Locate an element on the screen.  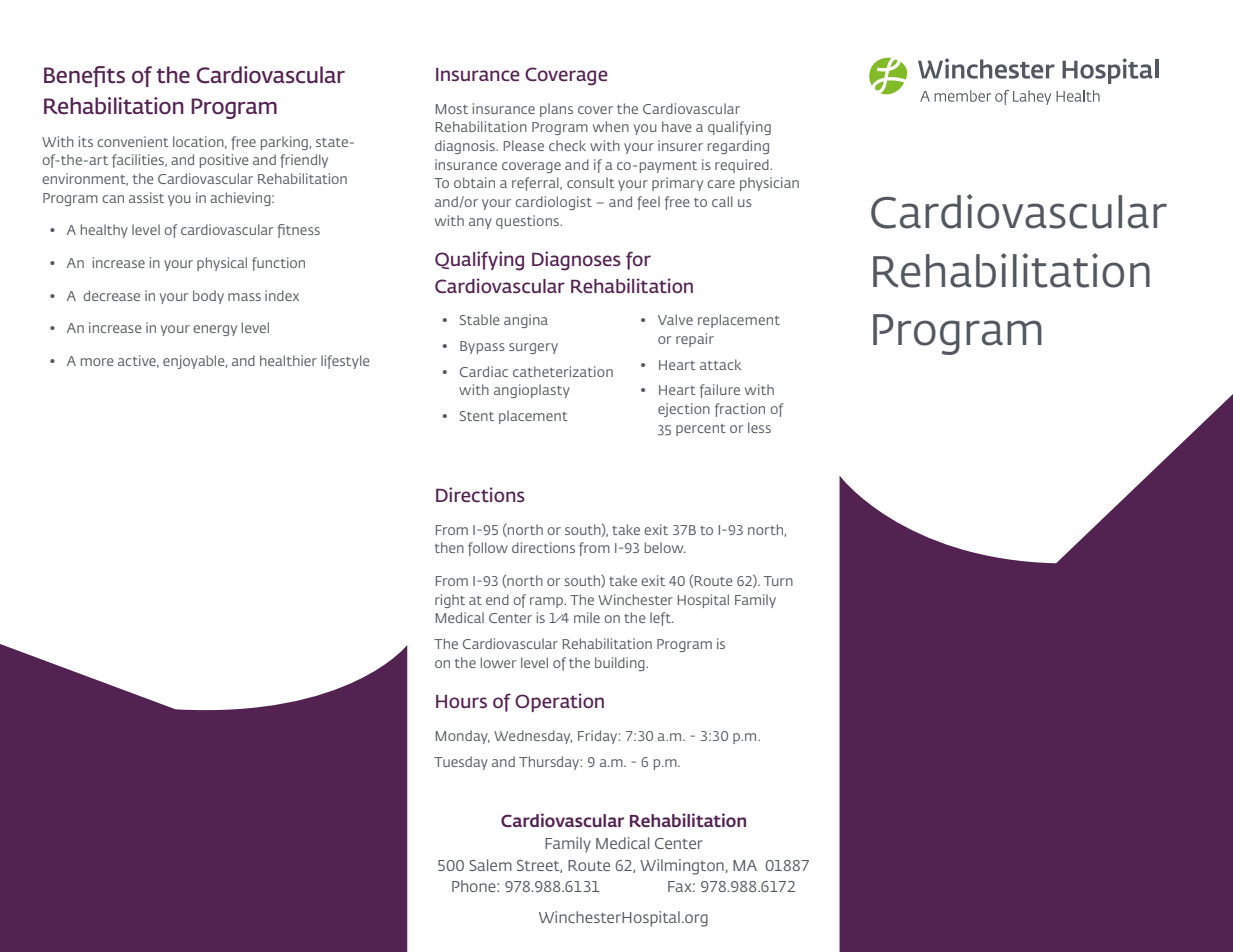
have is located at coordinates (677, 126).
